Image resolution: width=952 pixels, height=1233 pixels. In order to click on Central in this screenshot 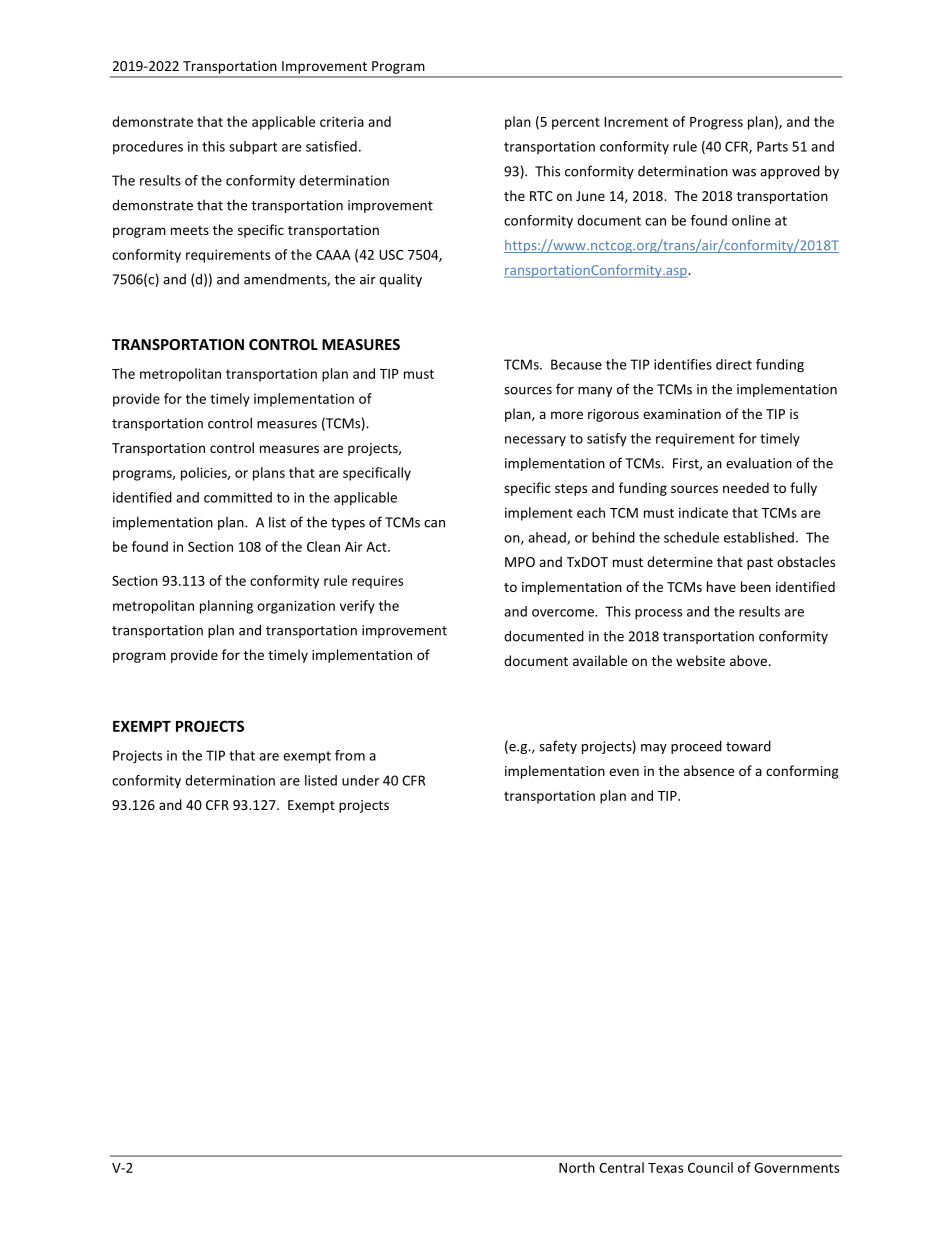, I will do `click(621, 1167)`.
